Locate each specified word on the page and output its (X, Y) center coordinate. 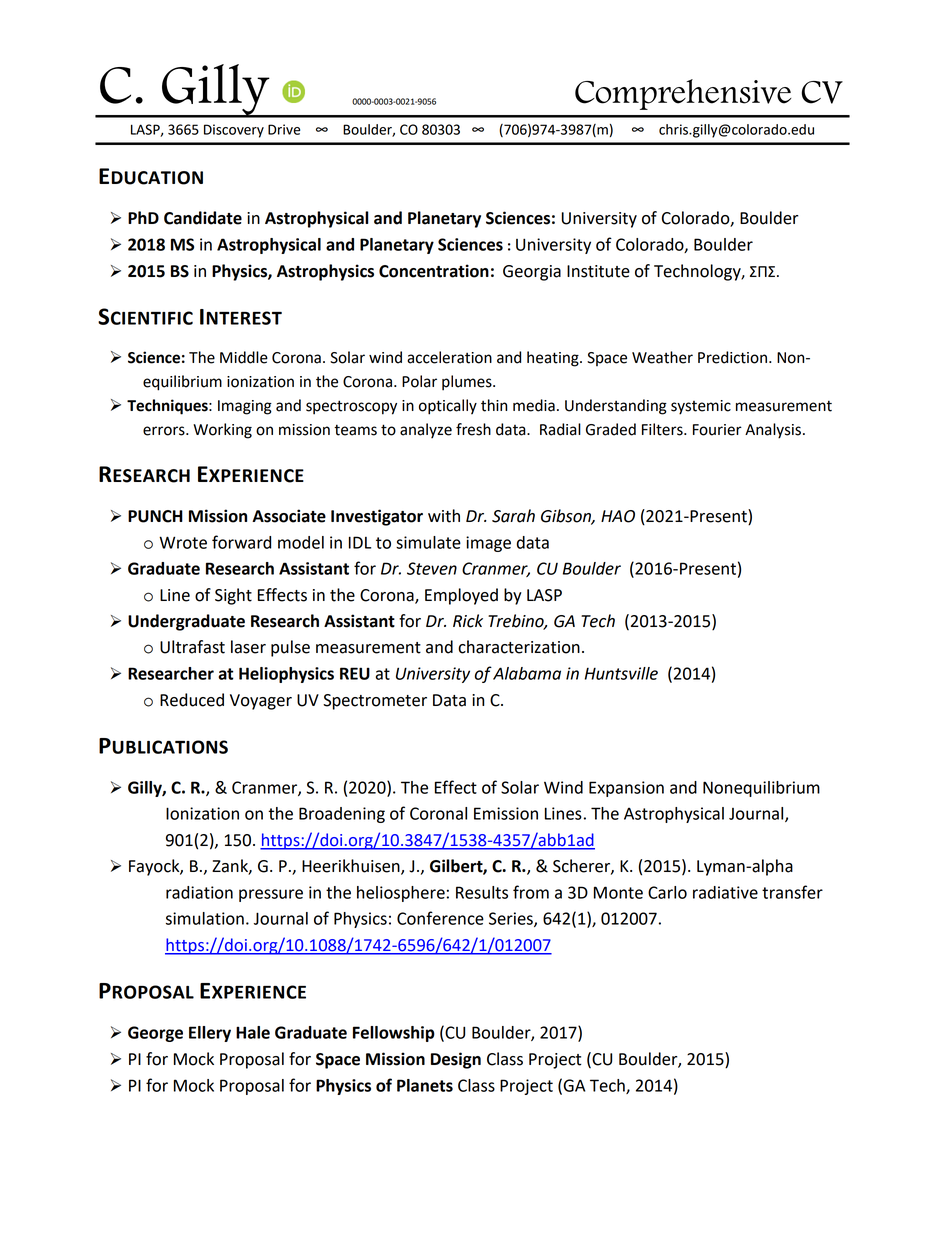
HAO (618, 516)
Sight (233, 596)
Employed (461, 596)
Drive (284, 129)
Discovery (234, 131)
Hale (253, 1032)
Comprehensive (683, 94)
